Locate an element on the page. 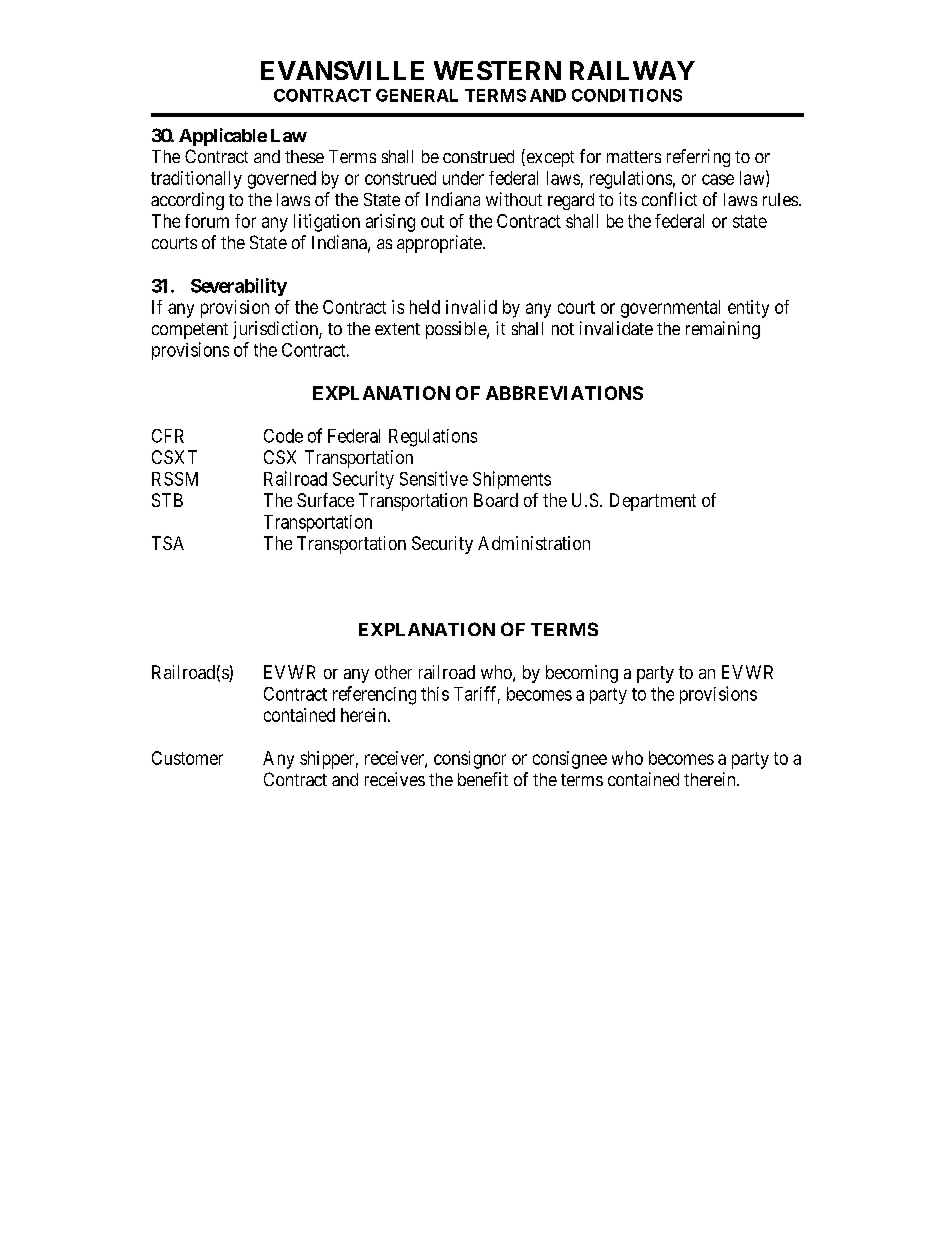 The height and width of the page is (1233, 952). jurisdiction is located at coordinates (276, 330).
